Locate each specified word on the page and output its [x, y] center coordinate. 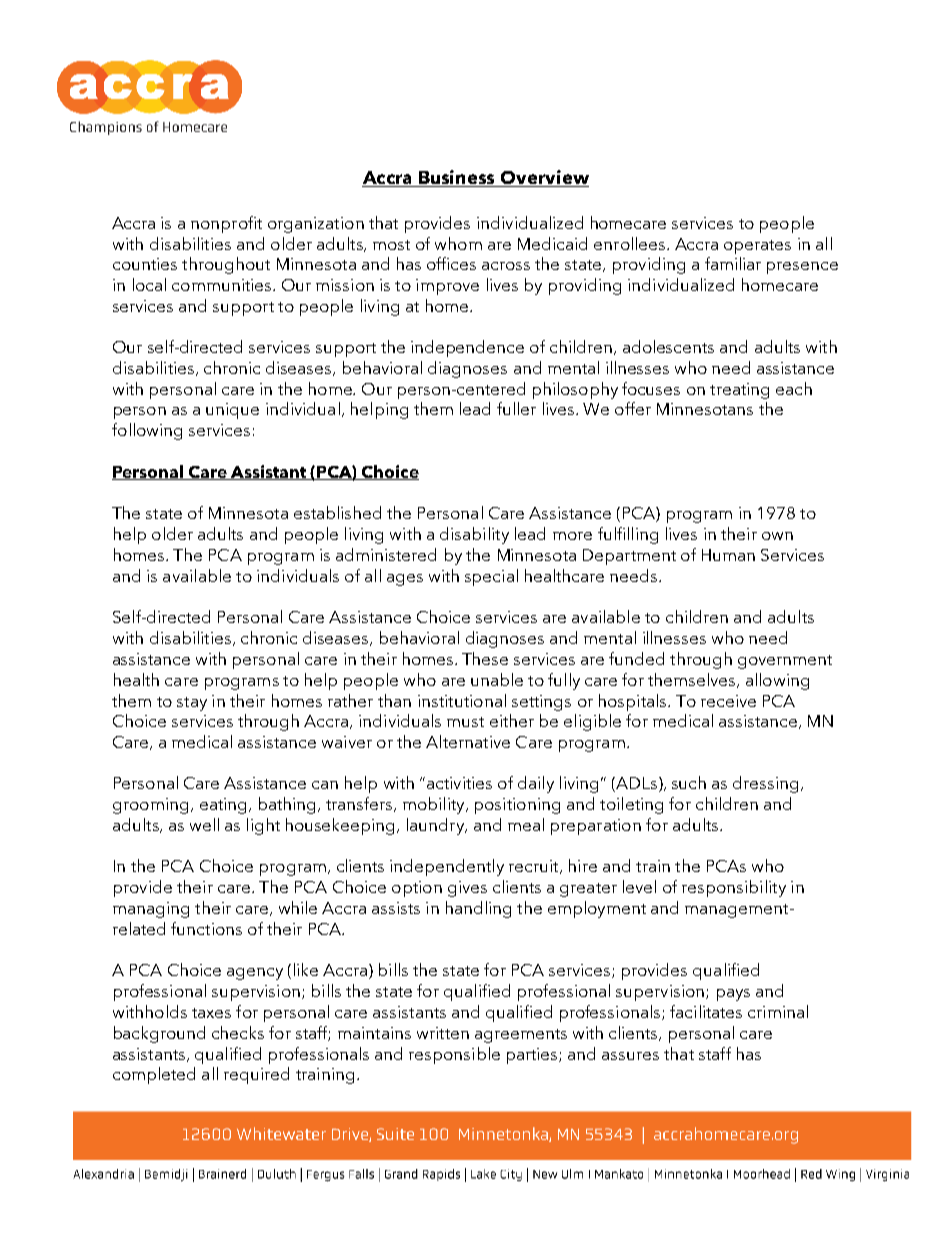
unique [232, 411]
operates [757, 247]
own [777, 536]
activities [458, 783]
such [689, 782]
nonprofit [226, 224]
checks [238, 1032]
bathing [287, 805]
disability [474, 535]
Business [457, 178]
